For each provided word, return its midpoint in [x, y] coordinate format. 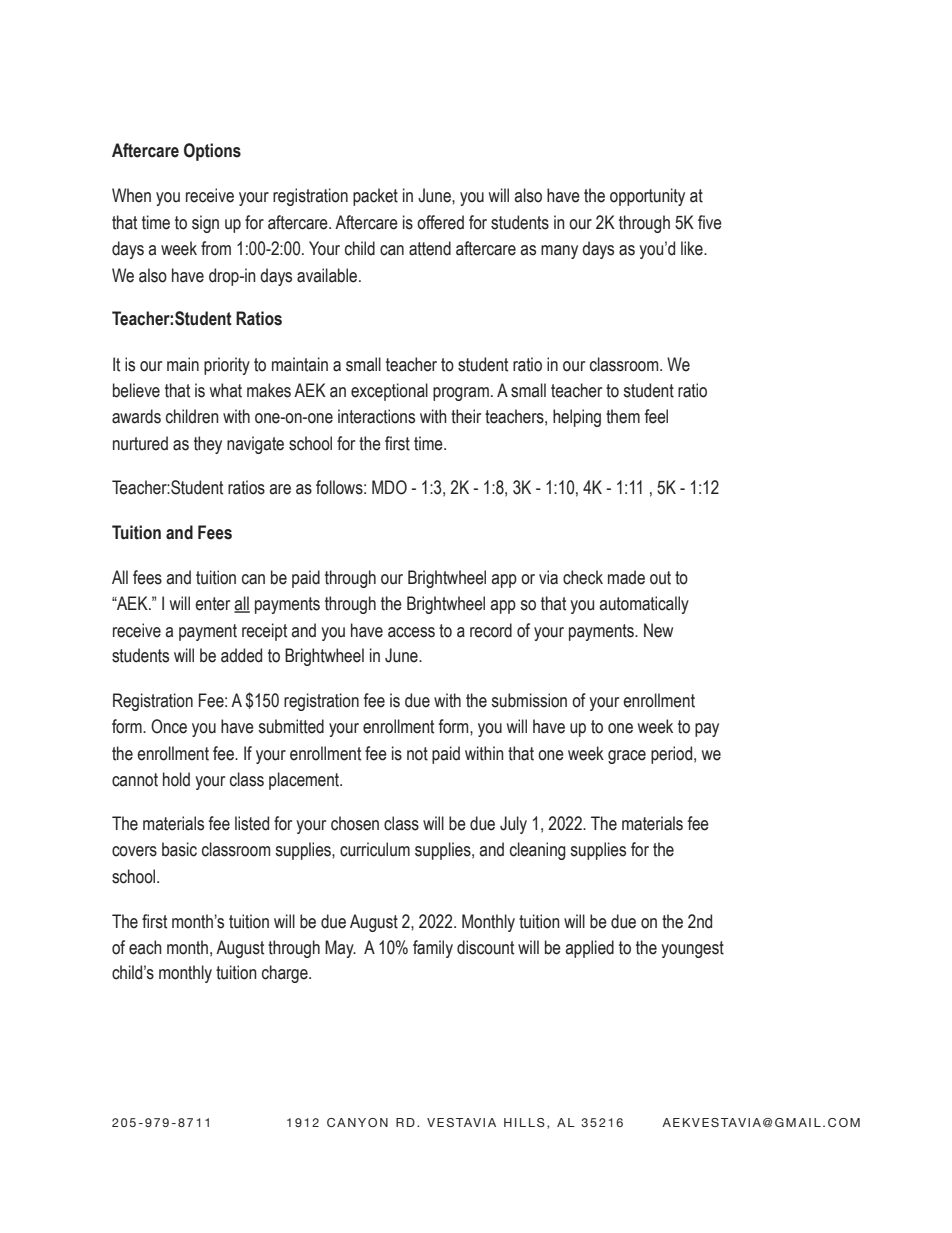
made [626, 577]
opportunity [647, 197]
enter [212, 604]
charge [286, 974]
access [411, 632]
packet [375, 197]
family [433, 949]
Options [212, 152]
